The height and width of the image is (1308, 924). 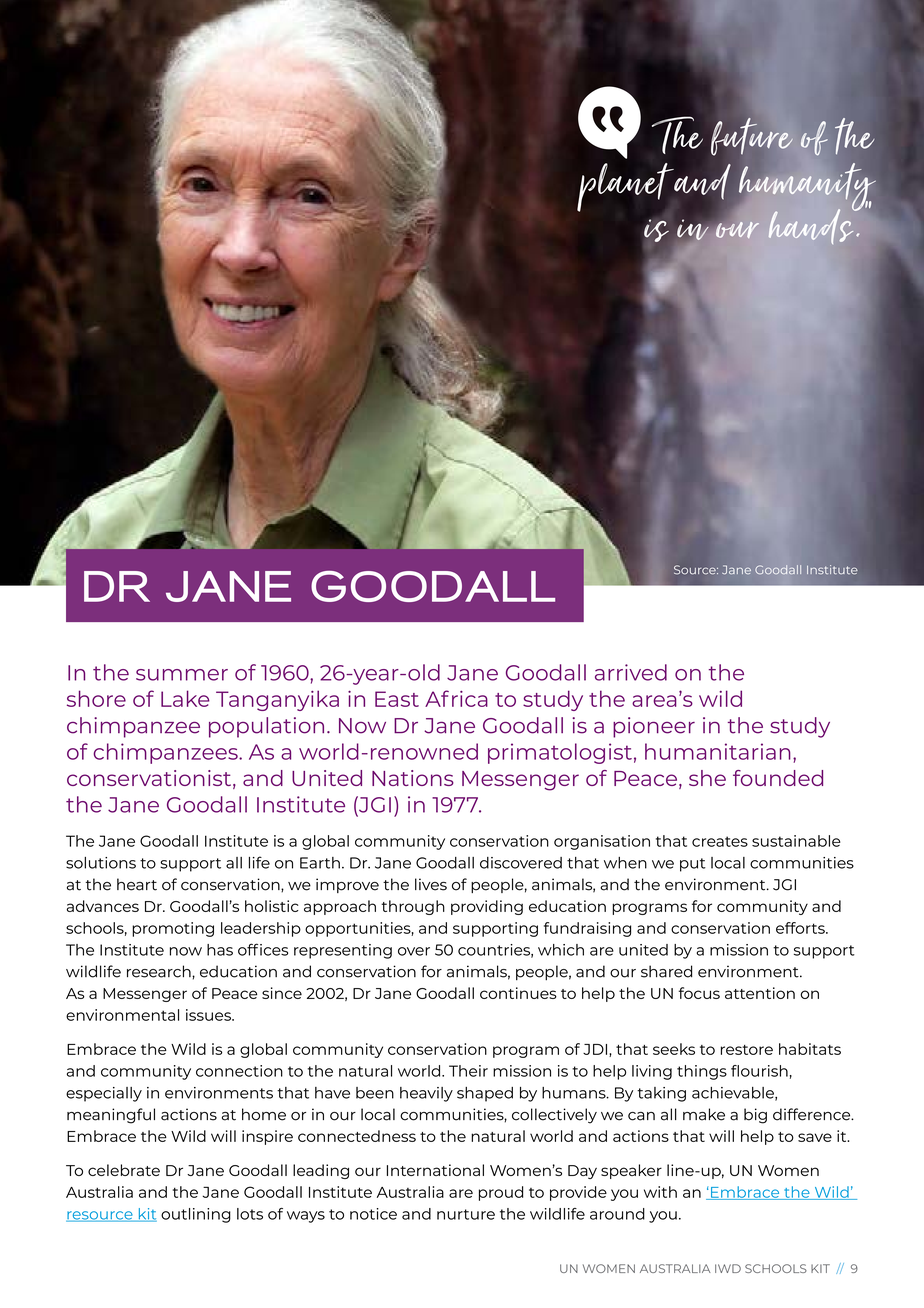 I want to click on providing, so click(x=487, y=907).
